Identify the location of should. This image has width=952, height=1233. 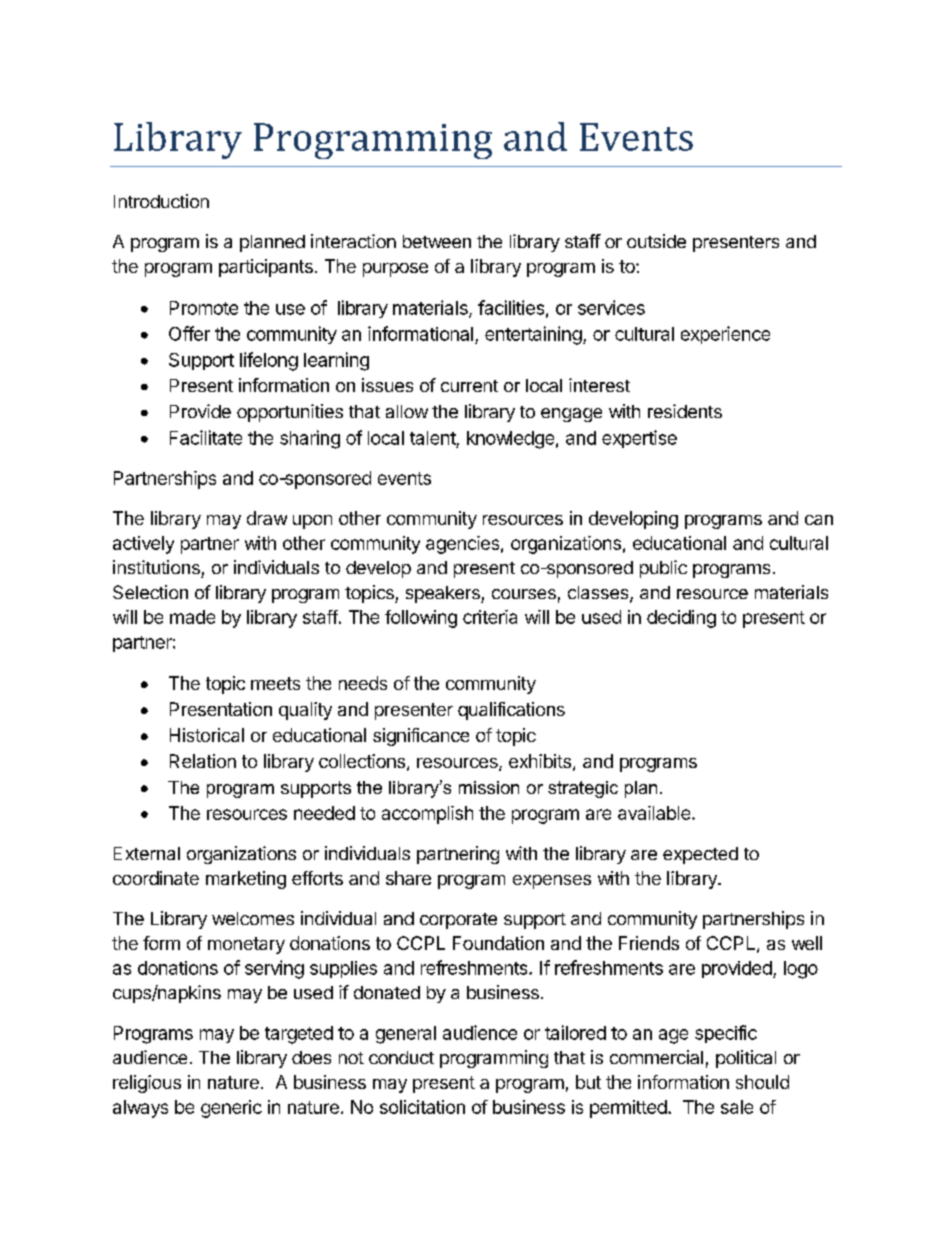
(762, 1082).
